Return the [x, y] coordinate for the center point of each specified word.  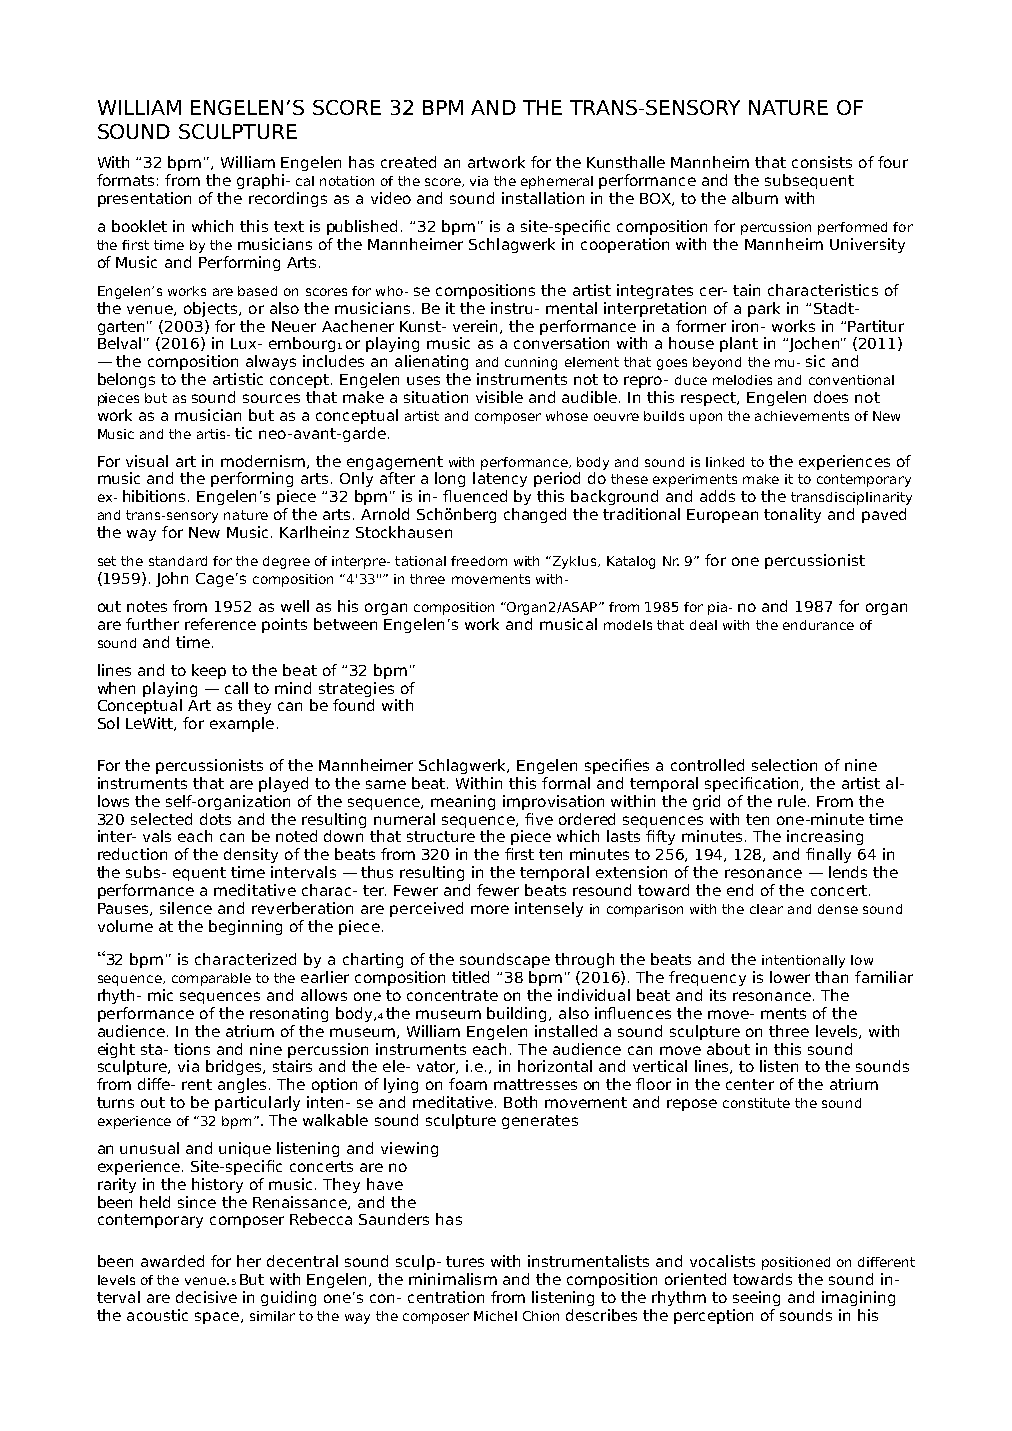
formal [566, 783]
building [518, 1014]
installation [543, 198]
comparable [211, 979]
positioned [796, 1263]
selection [784, 765]
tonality [792, 515]
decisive [206, 1297]
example [242, 724]
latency [500, 479]
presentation [144, 199]
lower [790, 977]
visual [147, 461]
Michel [495, 1316]
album [755, 198]
